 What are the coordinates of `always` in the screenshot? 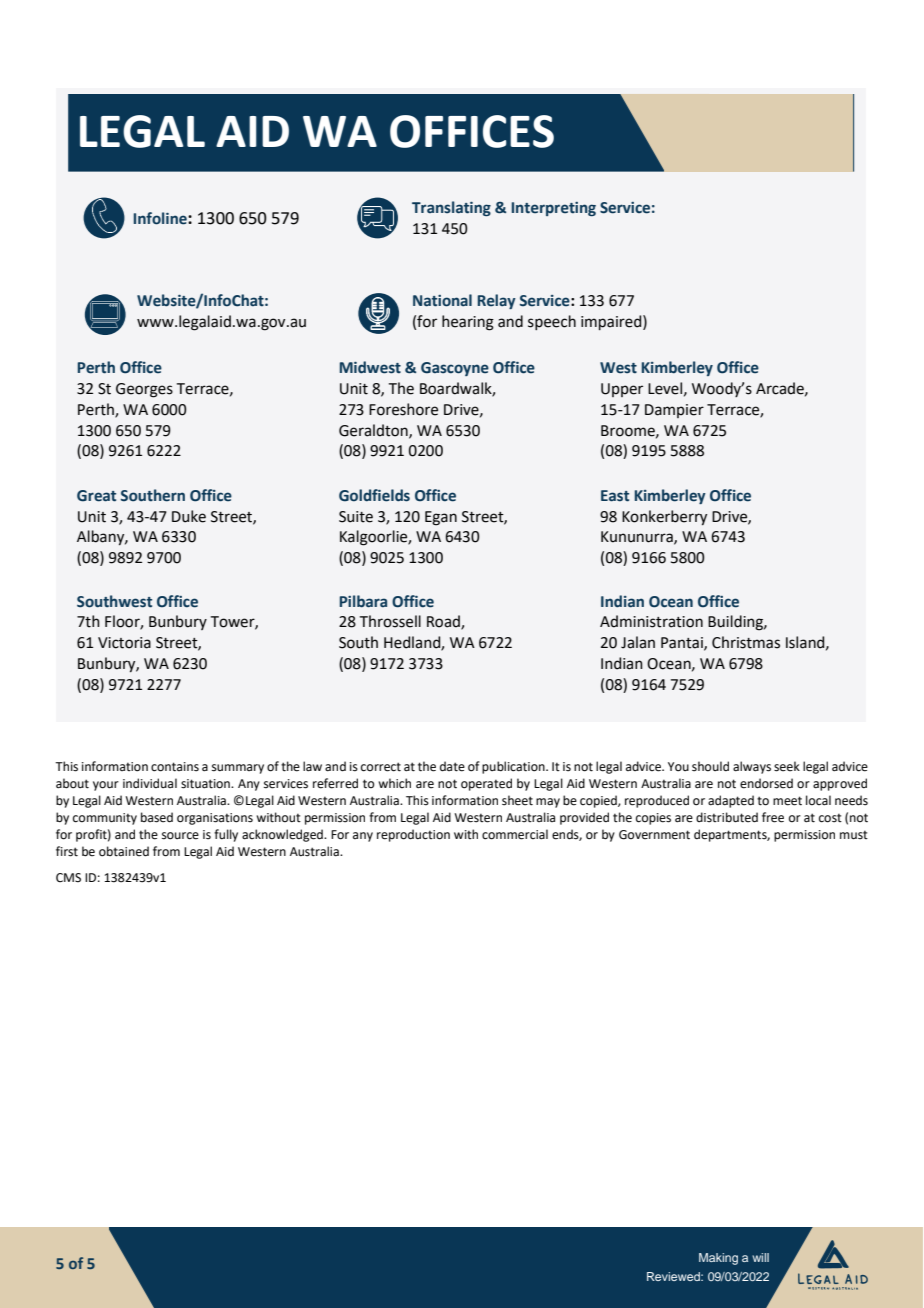 It's located at (752, 767).
